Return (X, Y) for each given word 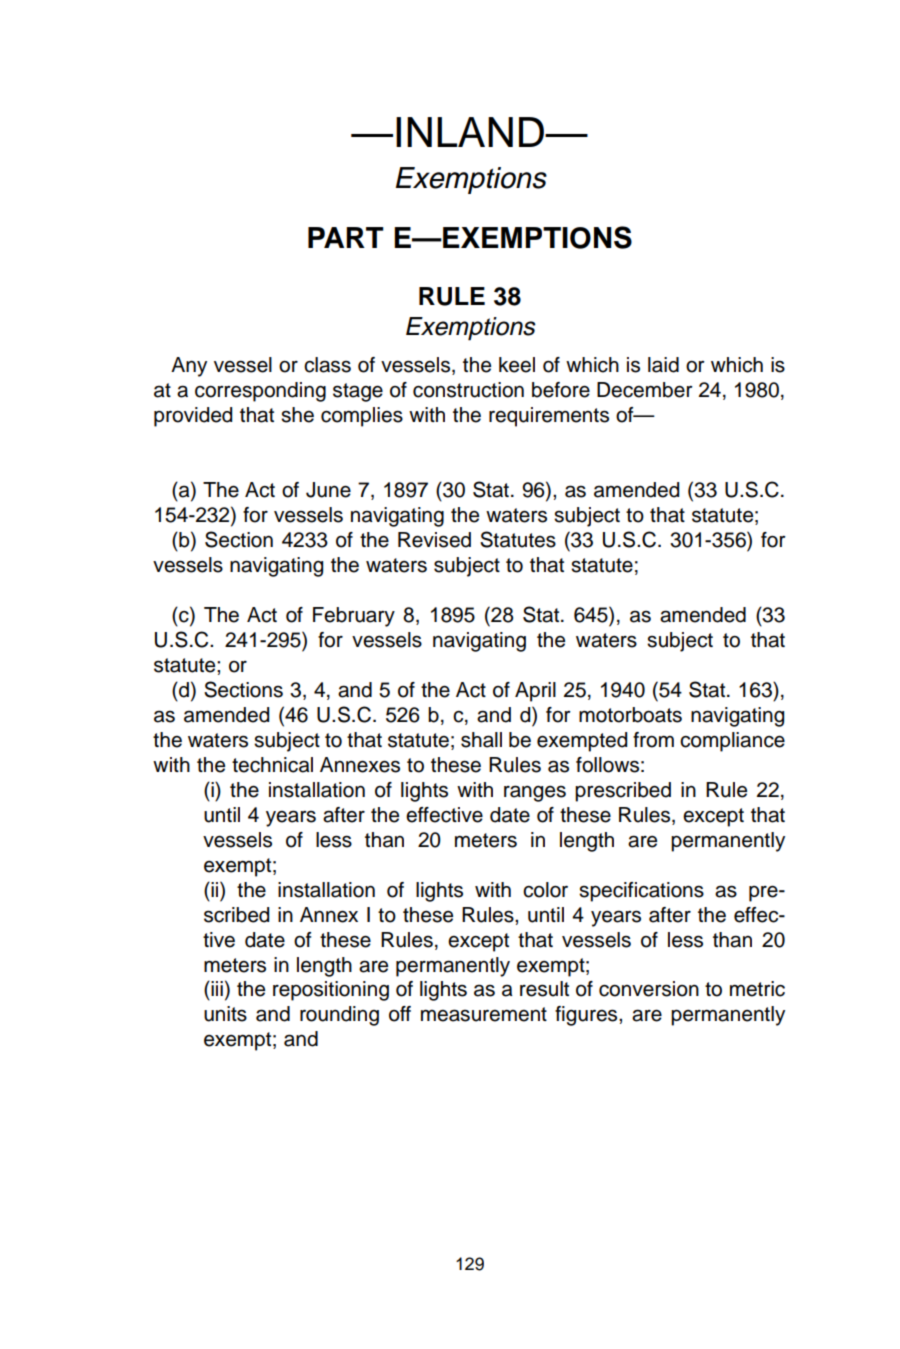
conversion (649, 989)
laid (663, 365)
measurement (484, 1014)
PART (346, 237)
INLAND (471, 132)
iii (216, 988)
